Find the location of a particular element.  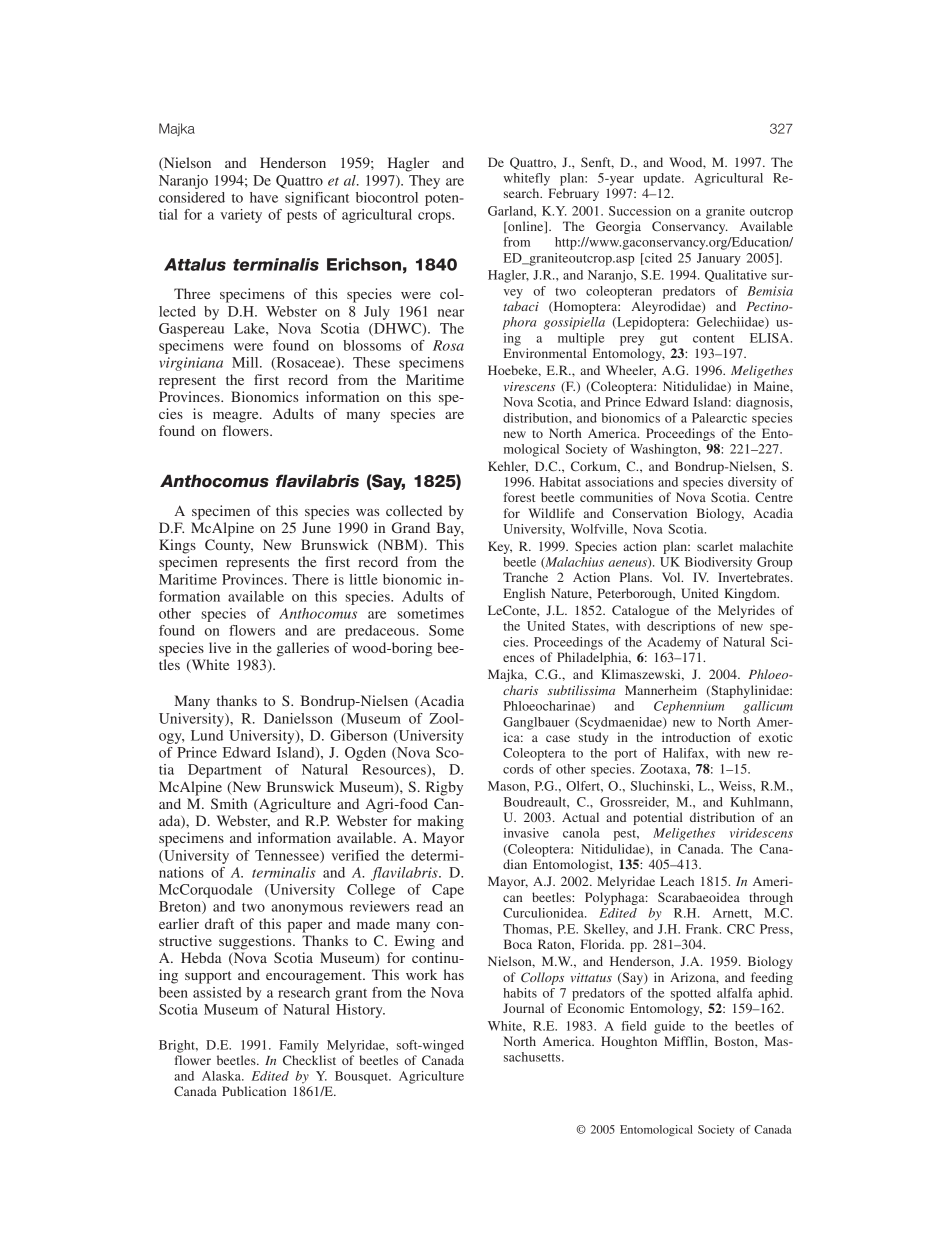

Leach is located at coordinates (677, 881).
